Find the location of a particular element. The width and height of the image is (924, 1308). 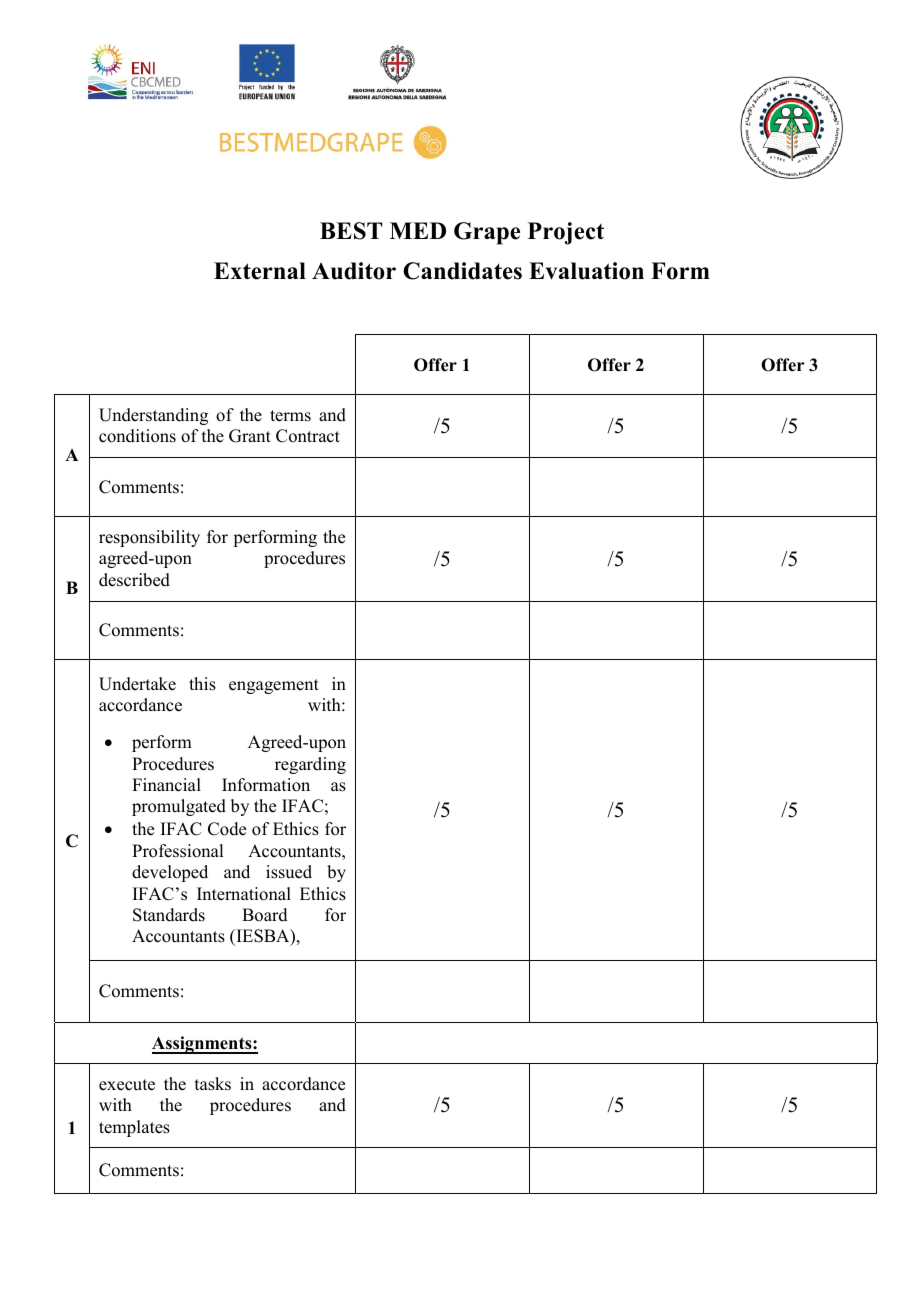

regarding is located at coordinates (310, 765).
